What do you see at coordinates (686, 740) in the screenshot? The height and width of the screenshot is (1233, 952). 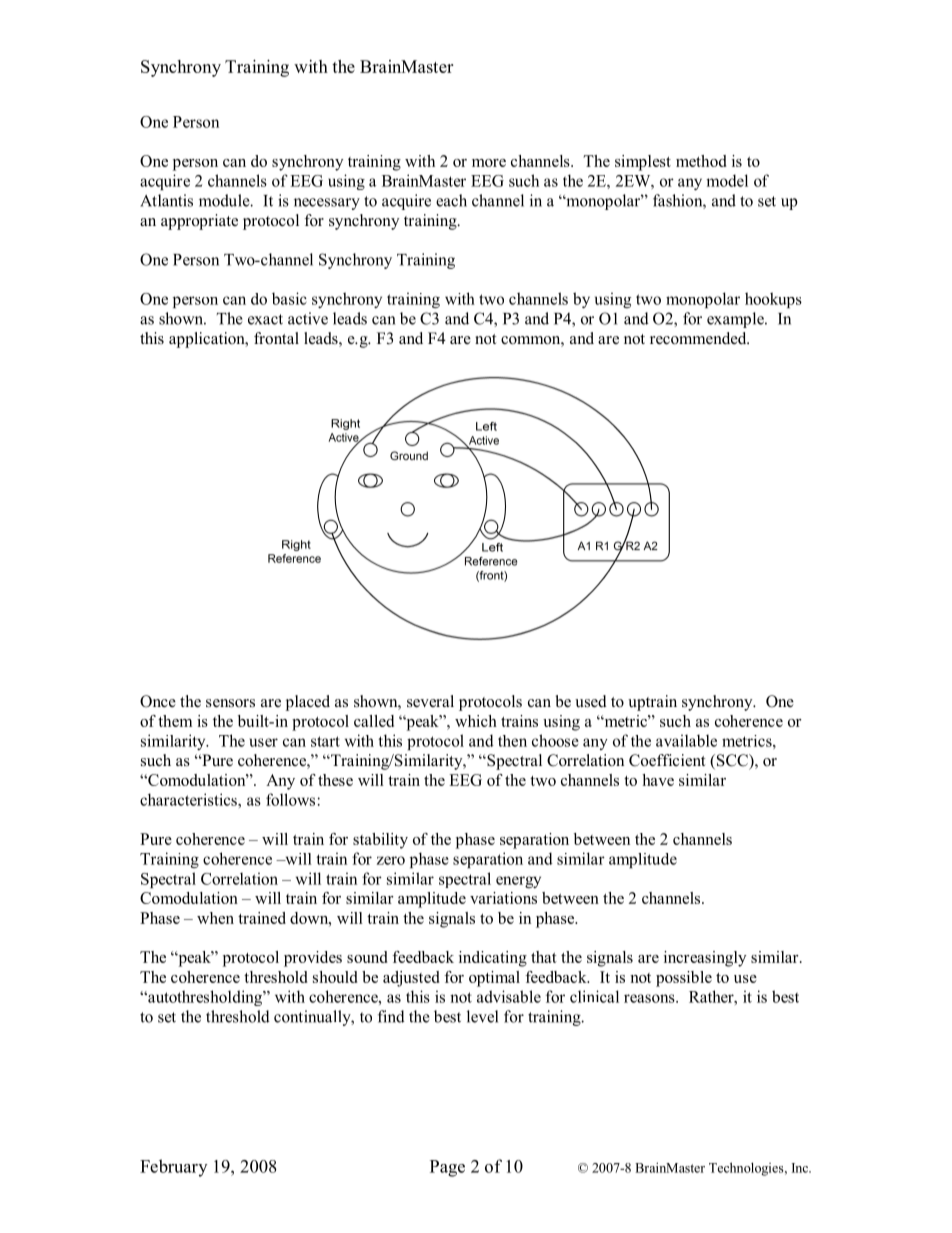 I see `available` at bounding box center [686, 740].
